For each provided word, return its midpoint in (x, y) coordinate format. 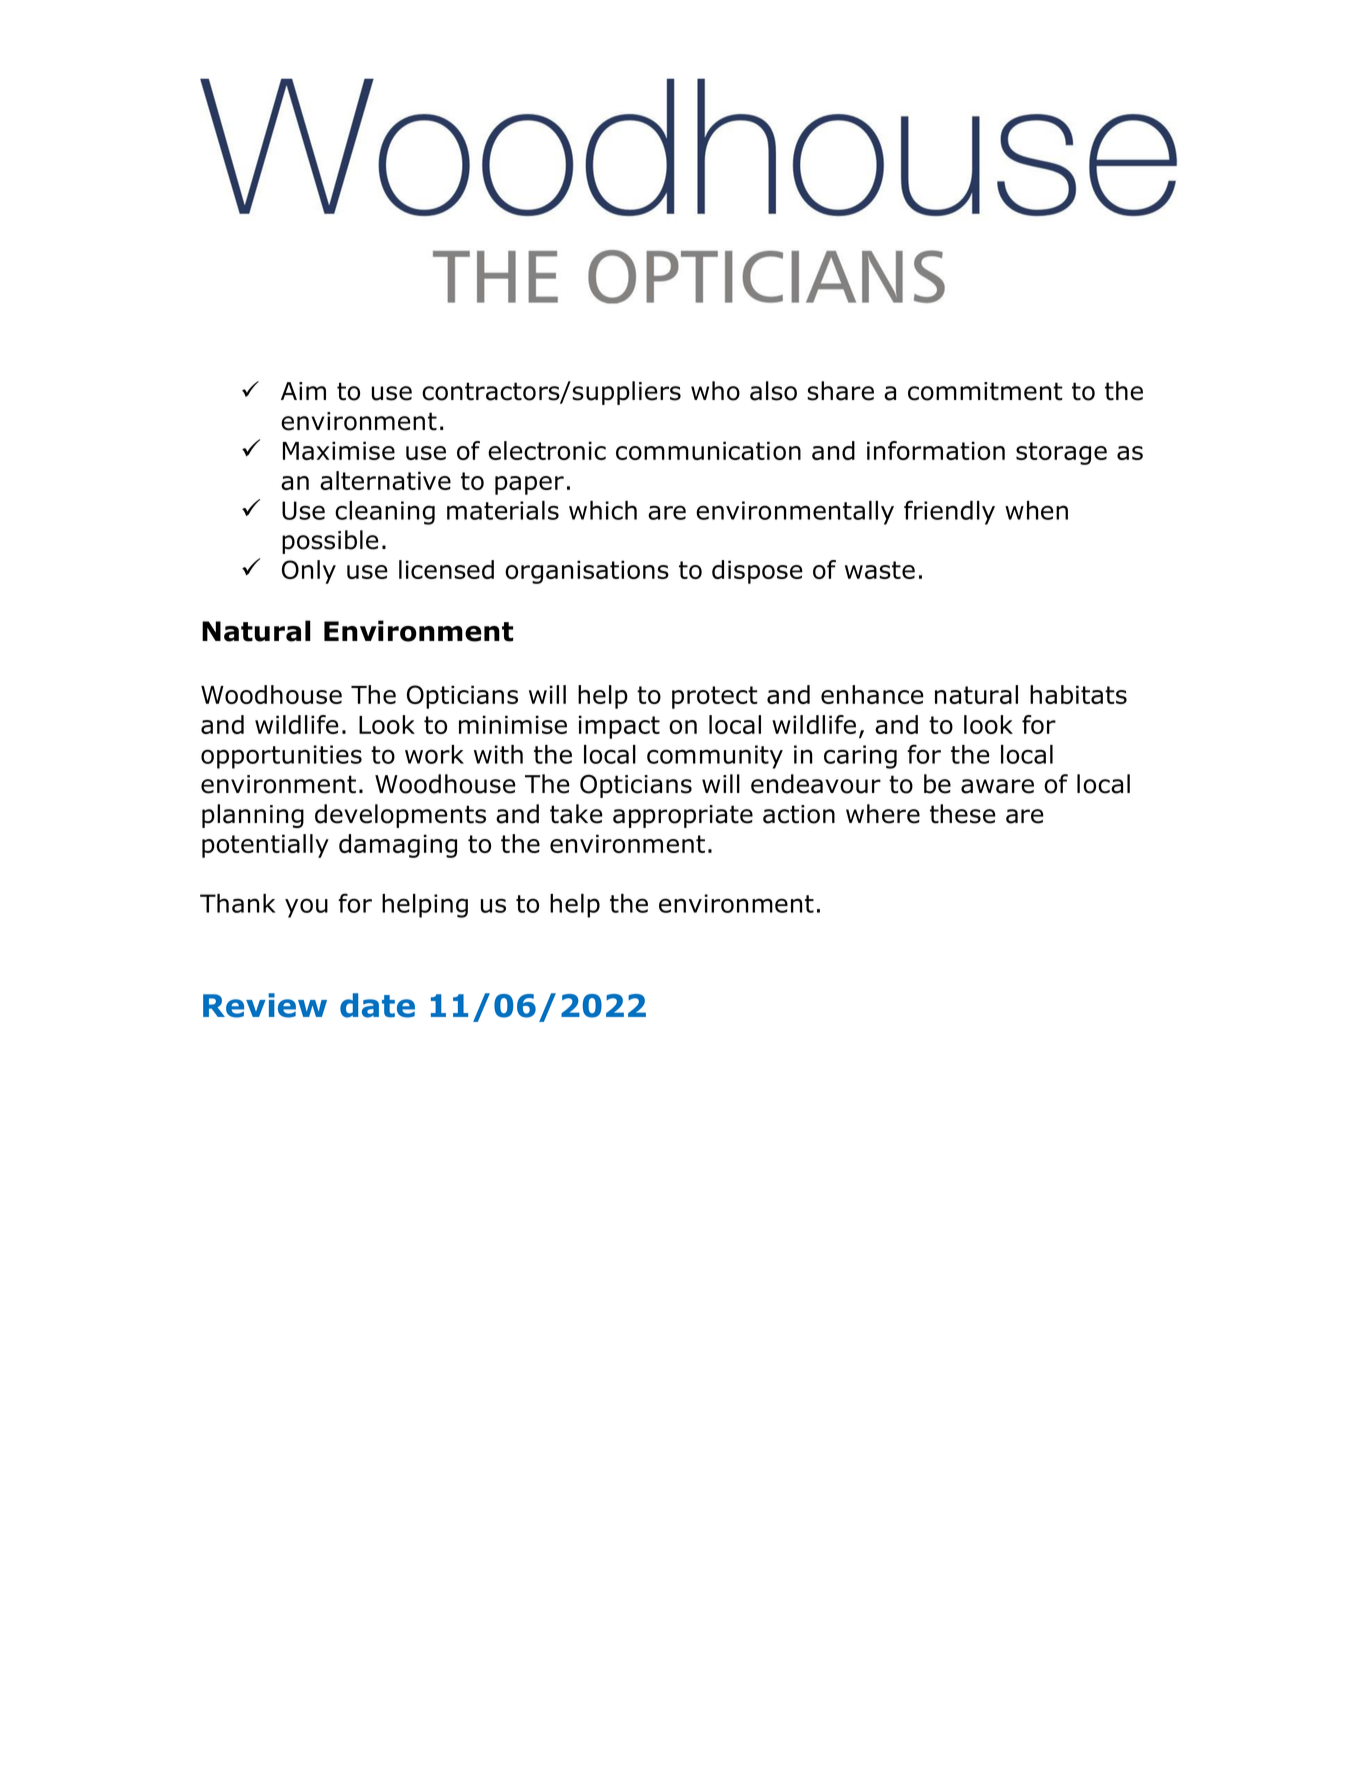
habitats (1078, 694)
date (377, 1005)
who (715, 391)
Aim (303, 391)
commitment (985, 391)
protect (715, 697)
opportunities (281, 757)
